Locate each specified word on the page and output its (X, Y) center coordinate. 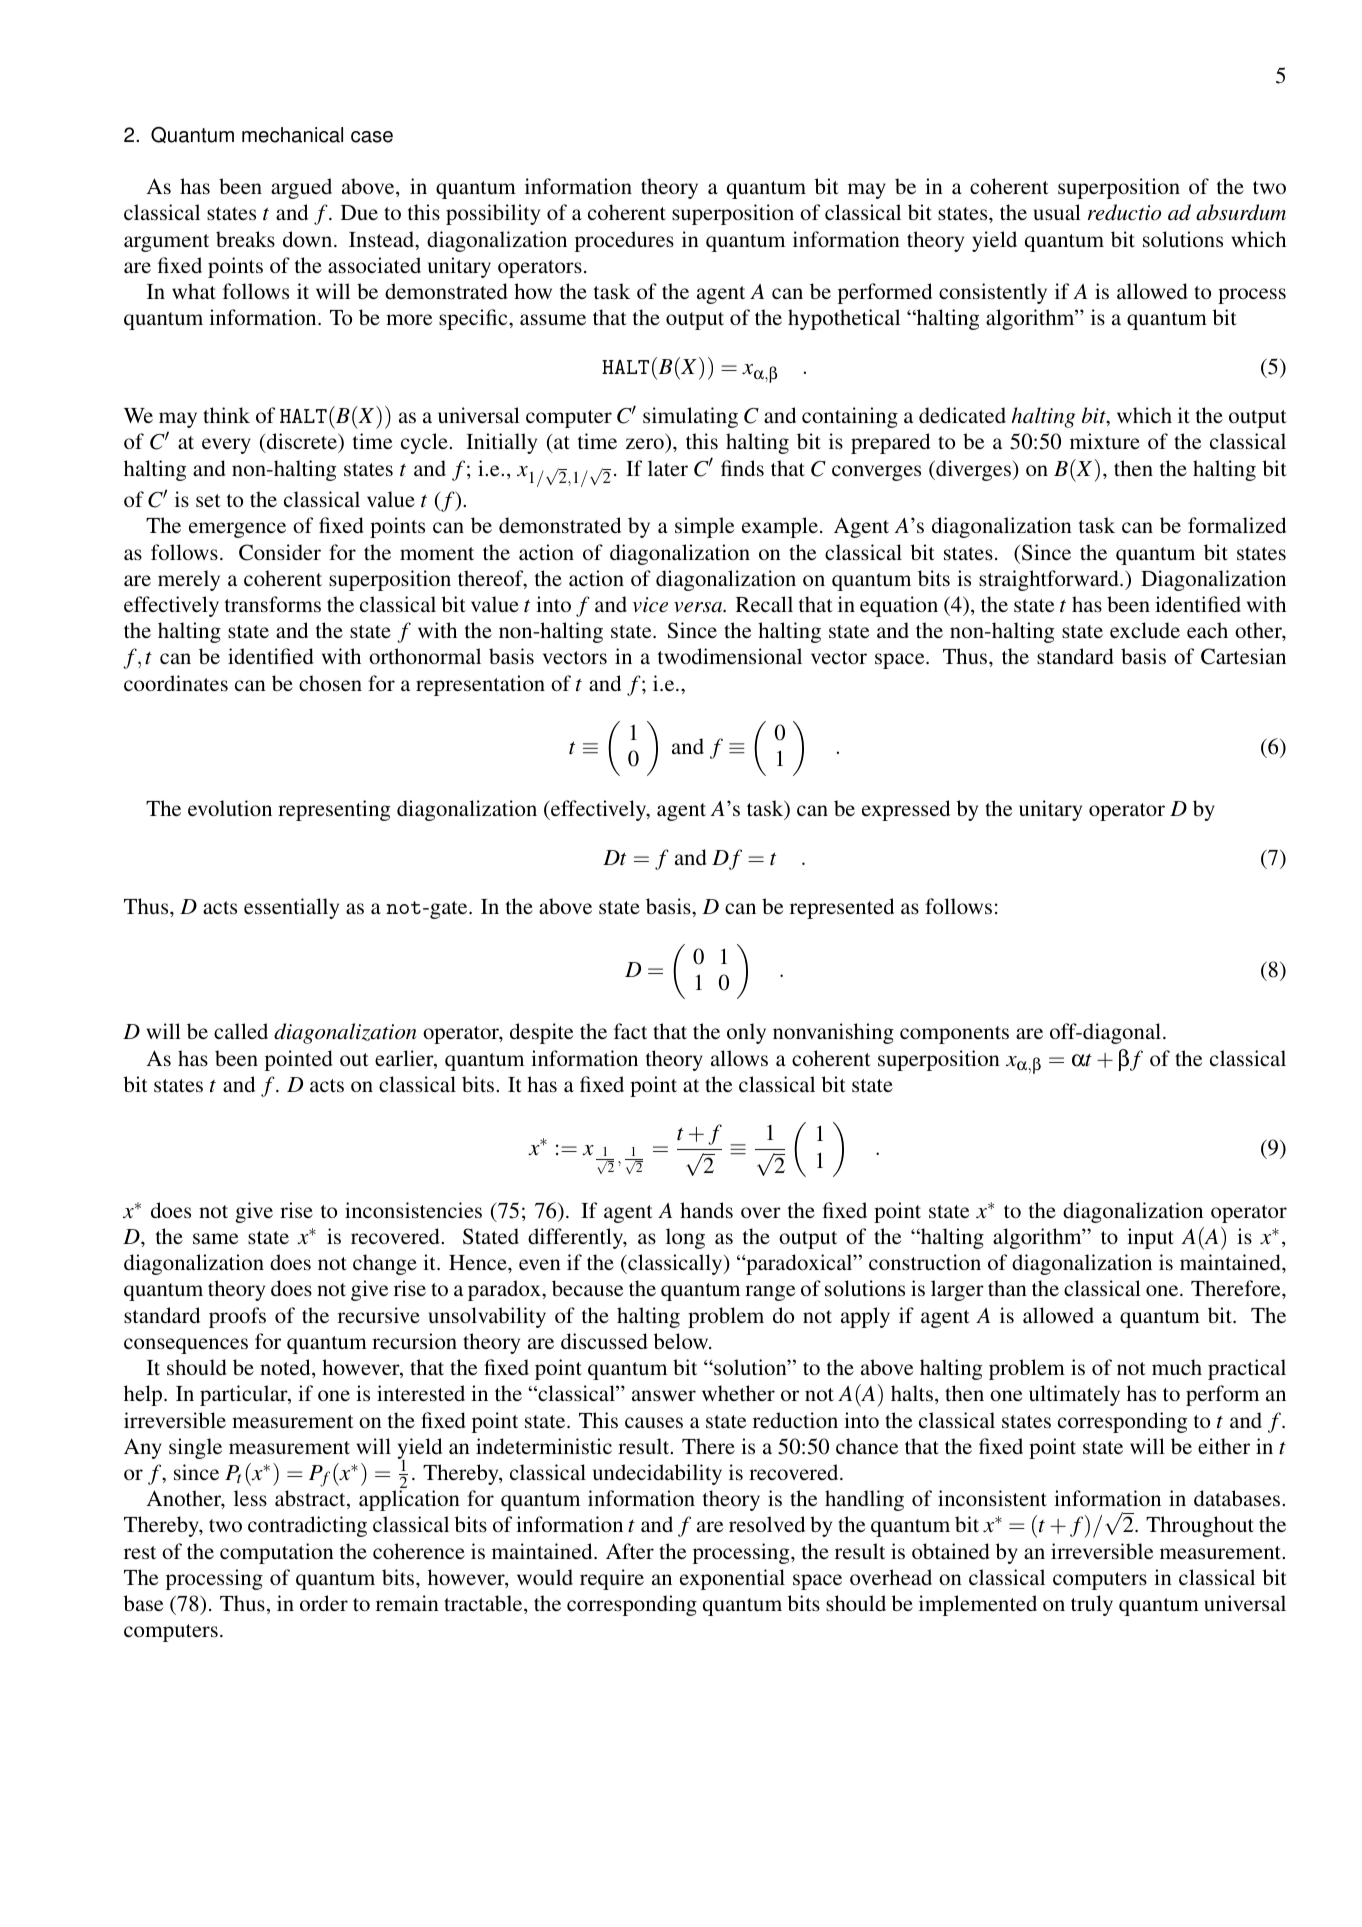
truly (1092, 1605)
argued (301, 188)
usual (1057, 212)
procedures (624, 241)
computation (277, 1553)
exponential (732, 1579)
